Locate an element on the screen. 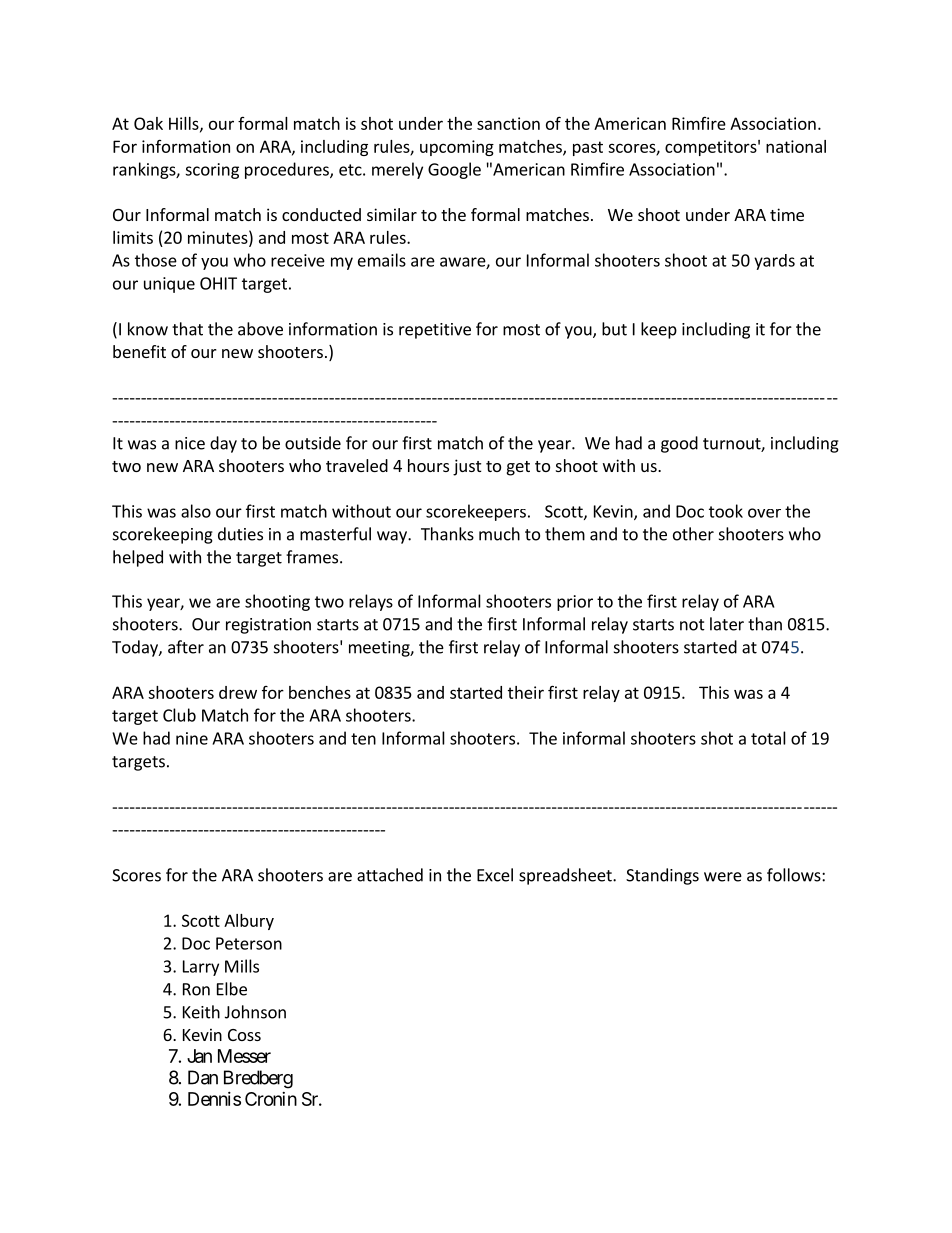 Image resolution: width=952 pixels, height=1233 pixels. repetitive is located at coordinates (435, 331).
